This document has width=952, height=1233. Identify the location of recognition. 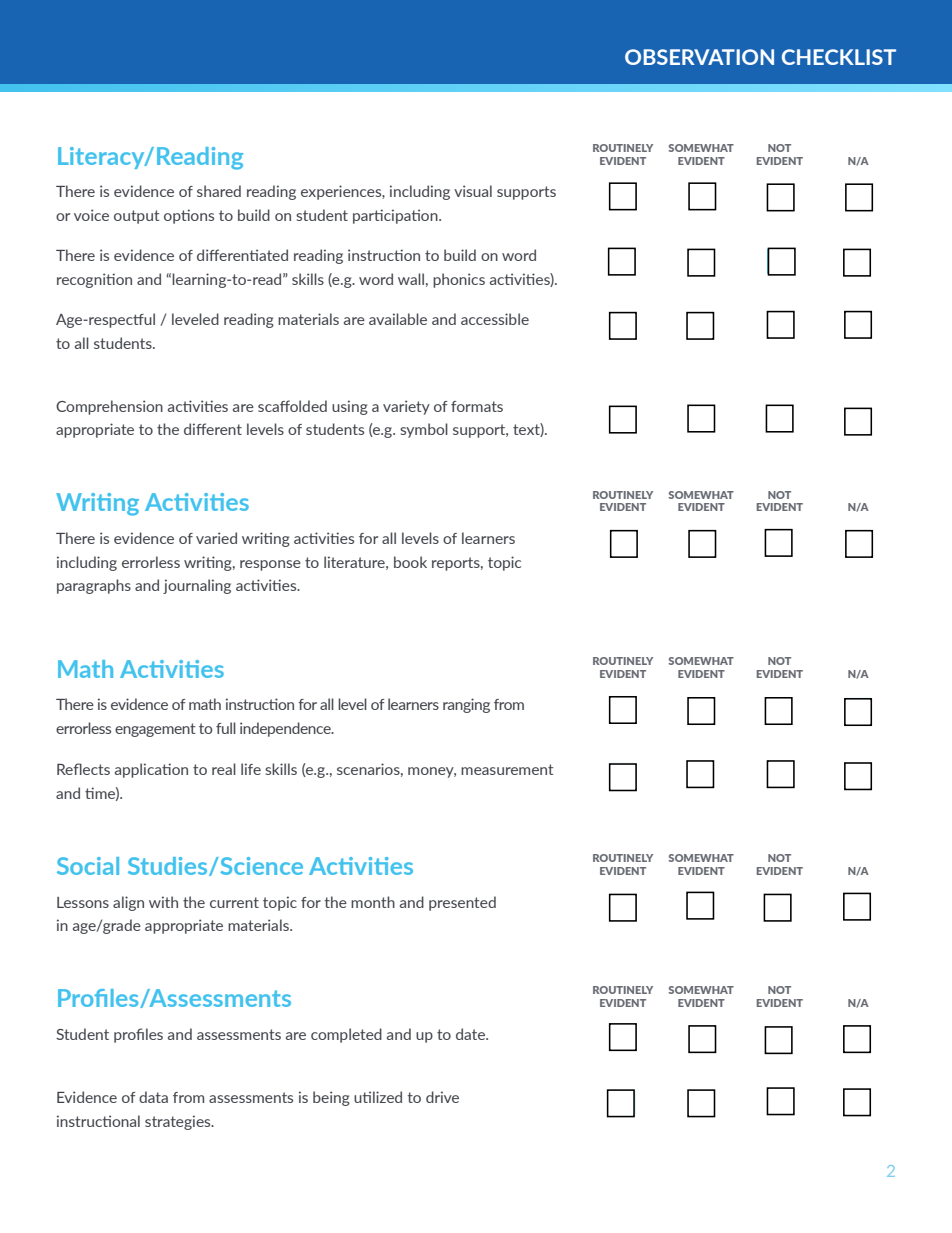
(94, 280).
